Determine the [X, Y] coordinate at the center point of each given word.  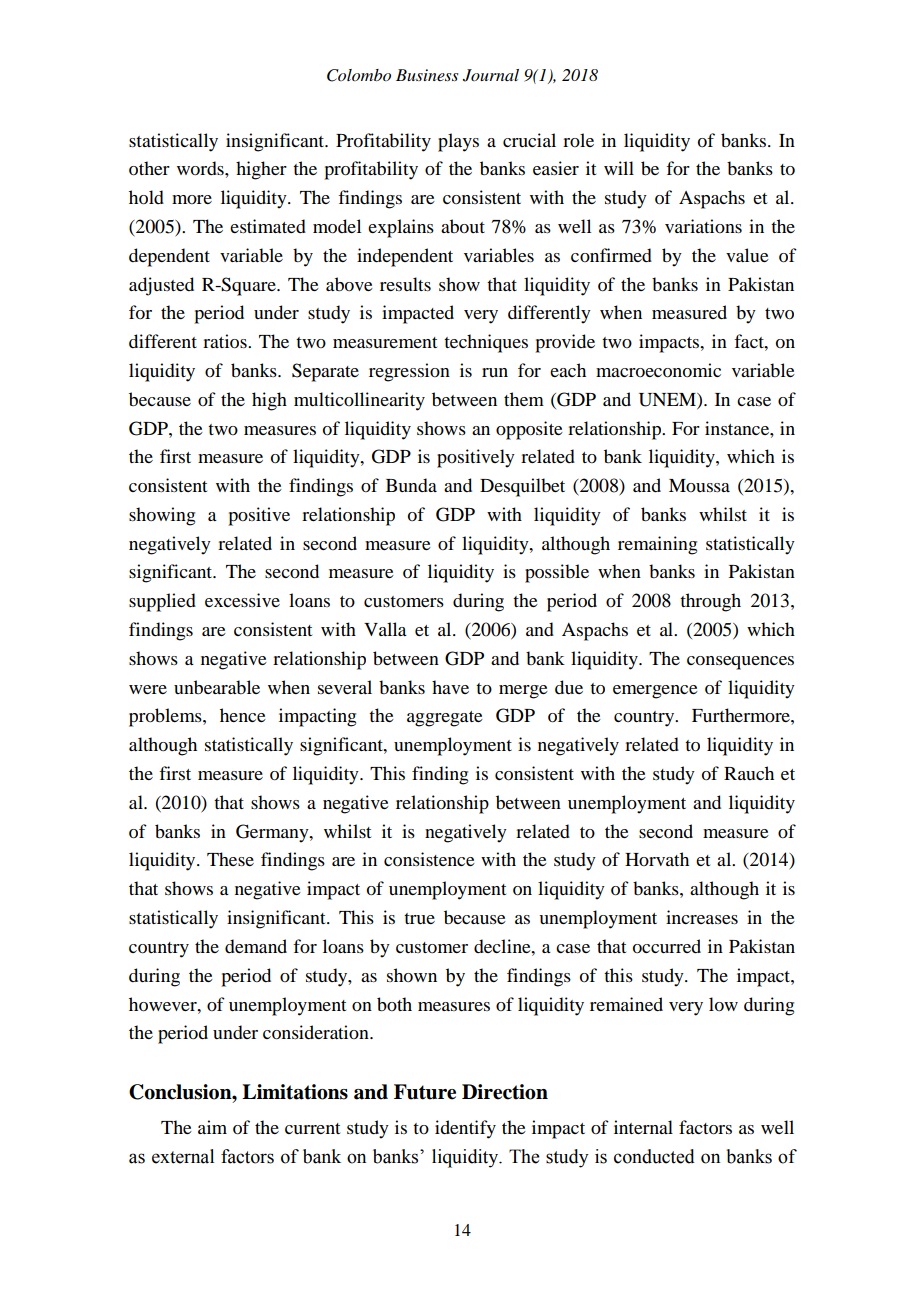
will [619, 168]
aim [212, 1127]
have [450, 687]
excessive [242, 600]
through [710, 602]
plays [458, 142]
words [201, 168]
